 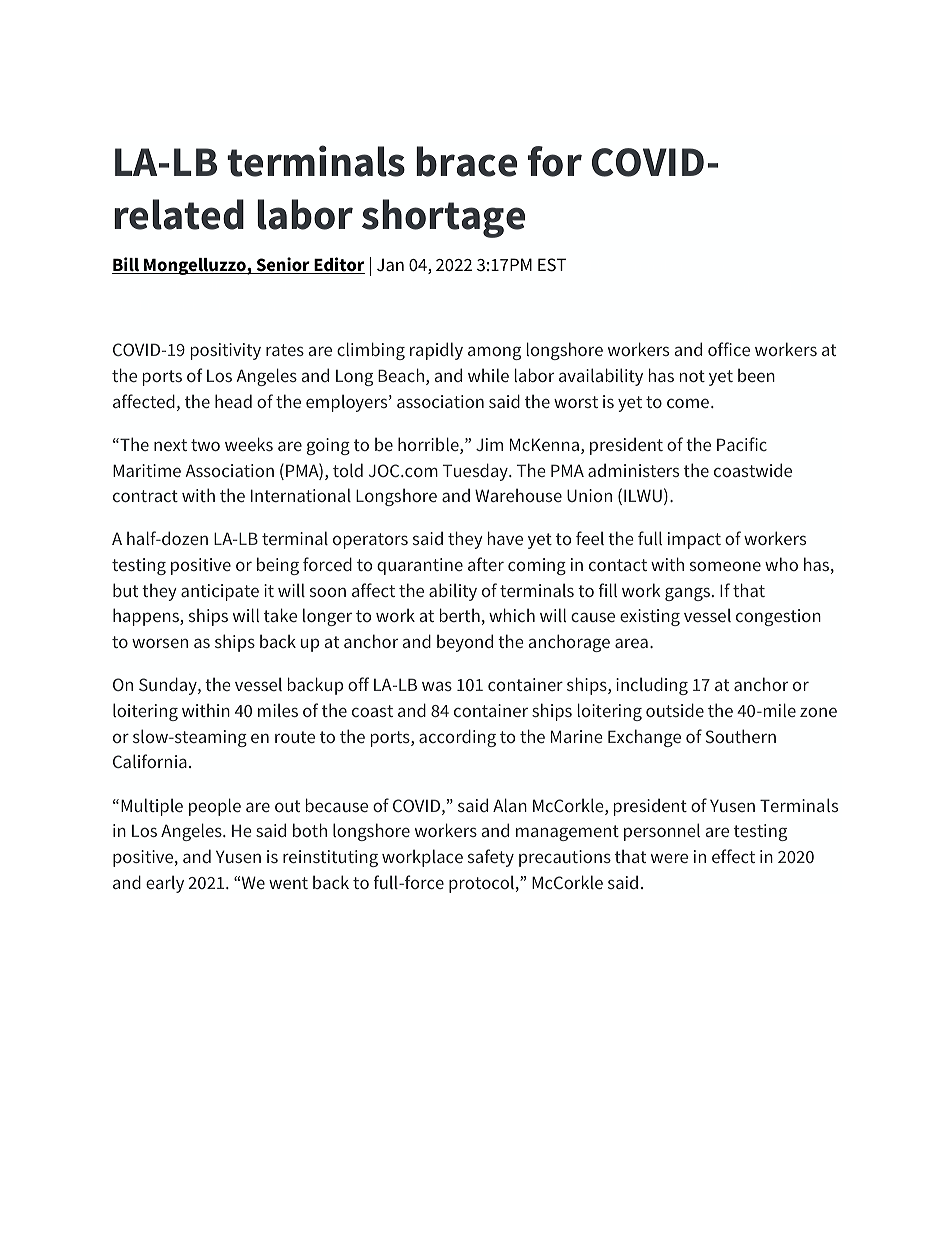 What do you see at coordinates (145, 496) in the image?
I see `contract` at bounding box center [145, 496].
